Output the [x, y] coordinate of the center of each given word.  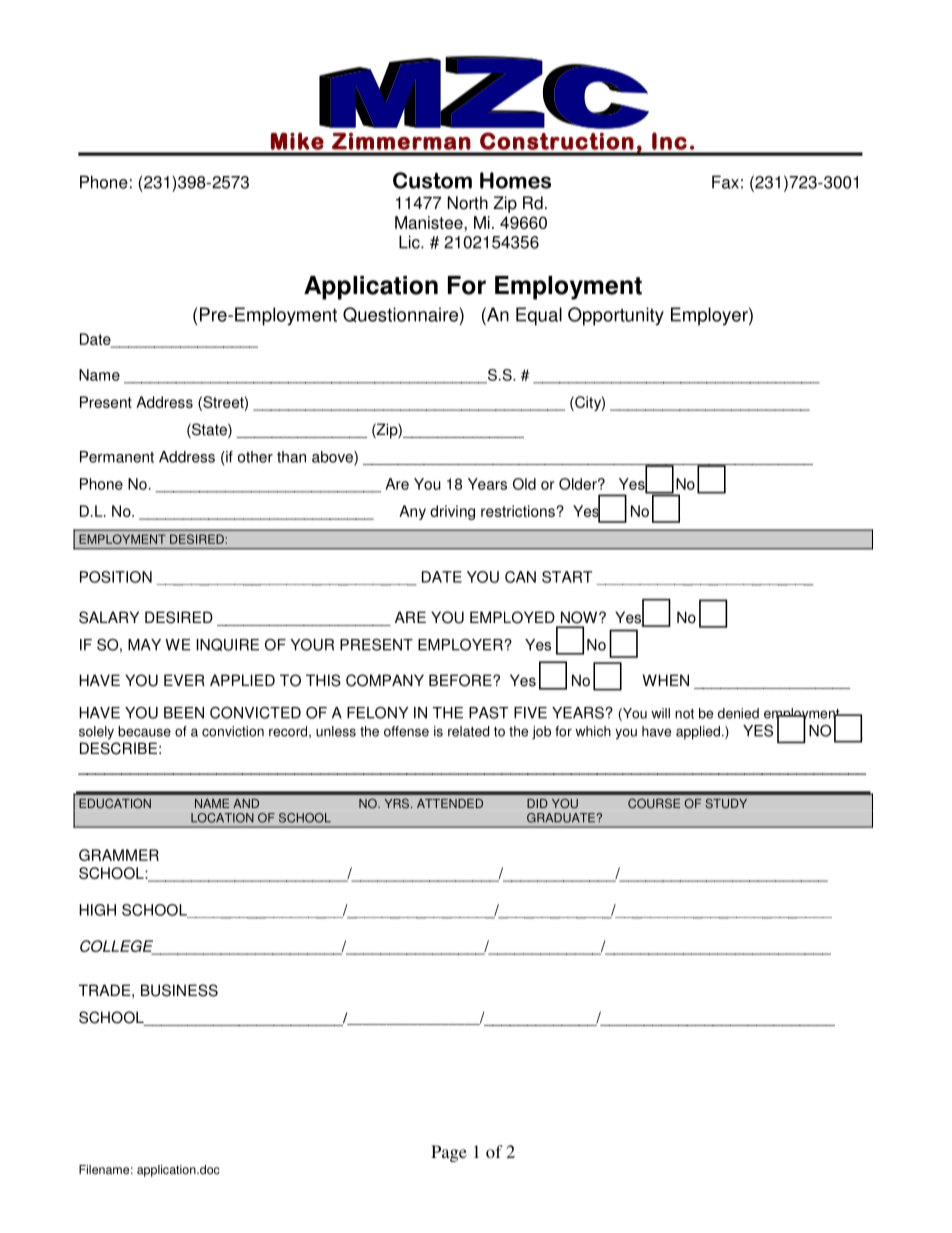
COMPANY [385, 680]
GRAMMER [119, 855]
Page [449, 1153]
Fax [725, 182]
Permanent [117, 457]
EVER [184, 680]
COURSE [654, 803]
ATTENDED [450, 803]
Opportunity [616, 316]
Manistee [430, 222]
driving [452, 512]
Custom [432, 180]
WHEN [665, 680]
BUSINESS [179, 990]
